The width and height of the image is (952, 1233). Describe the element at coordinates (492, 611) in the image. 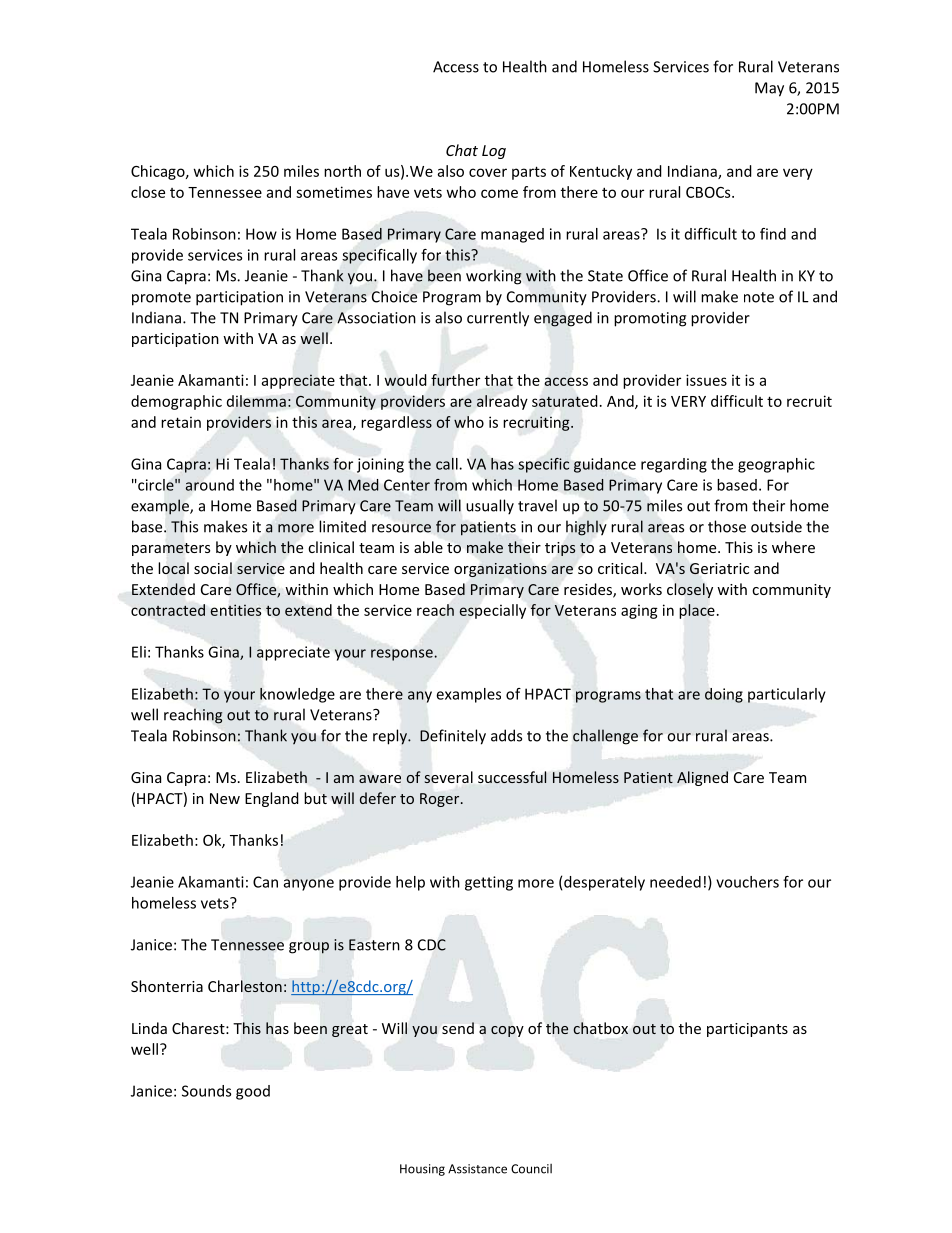

I see `especially` at that location.
